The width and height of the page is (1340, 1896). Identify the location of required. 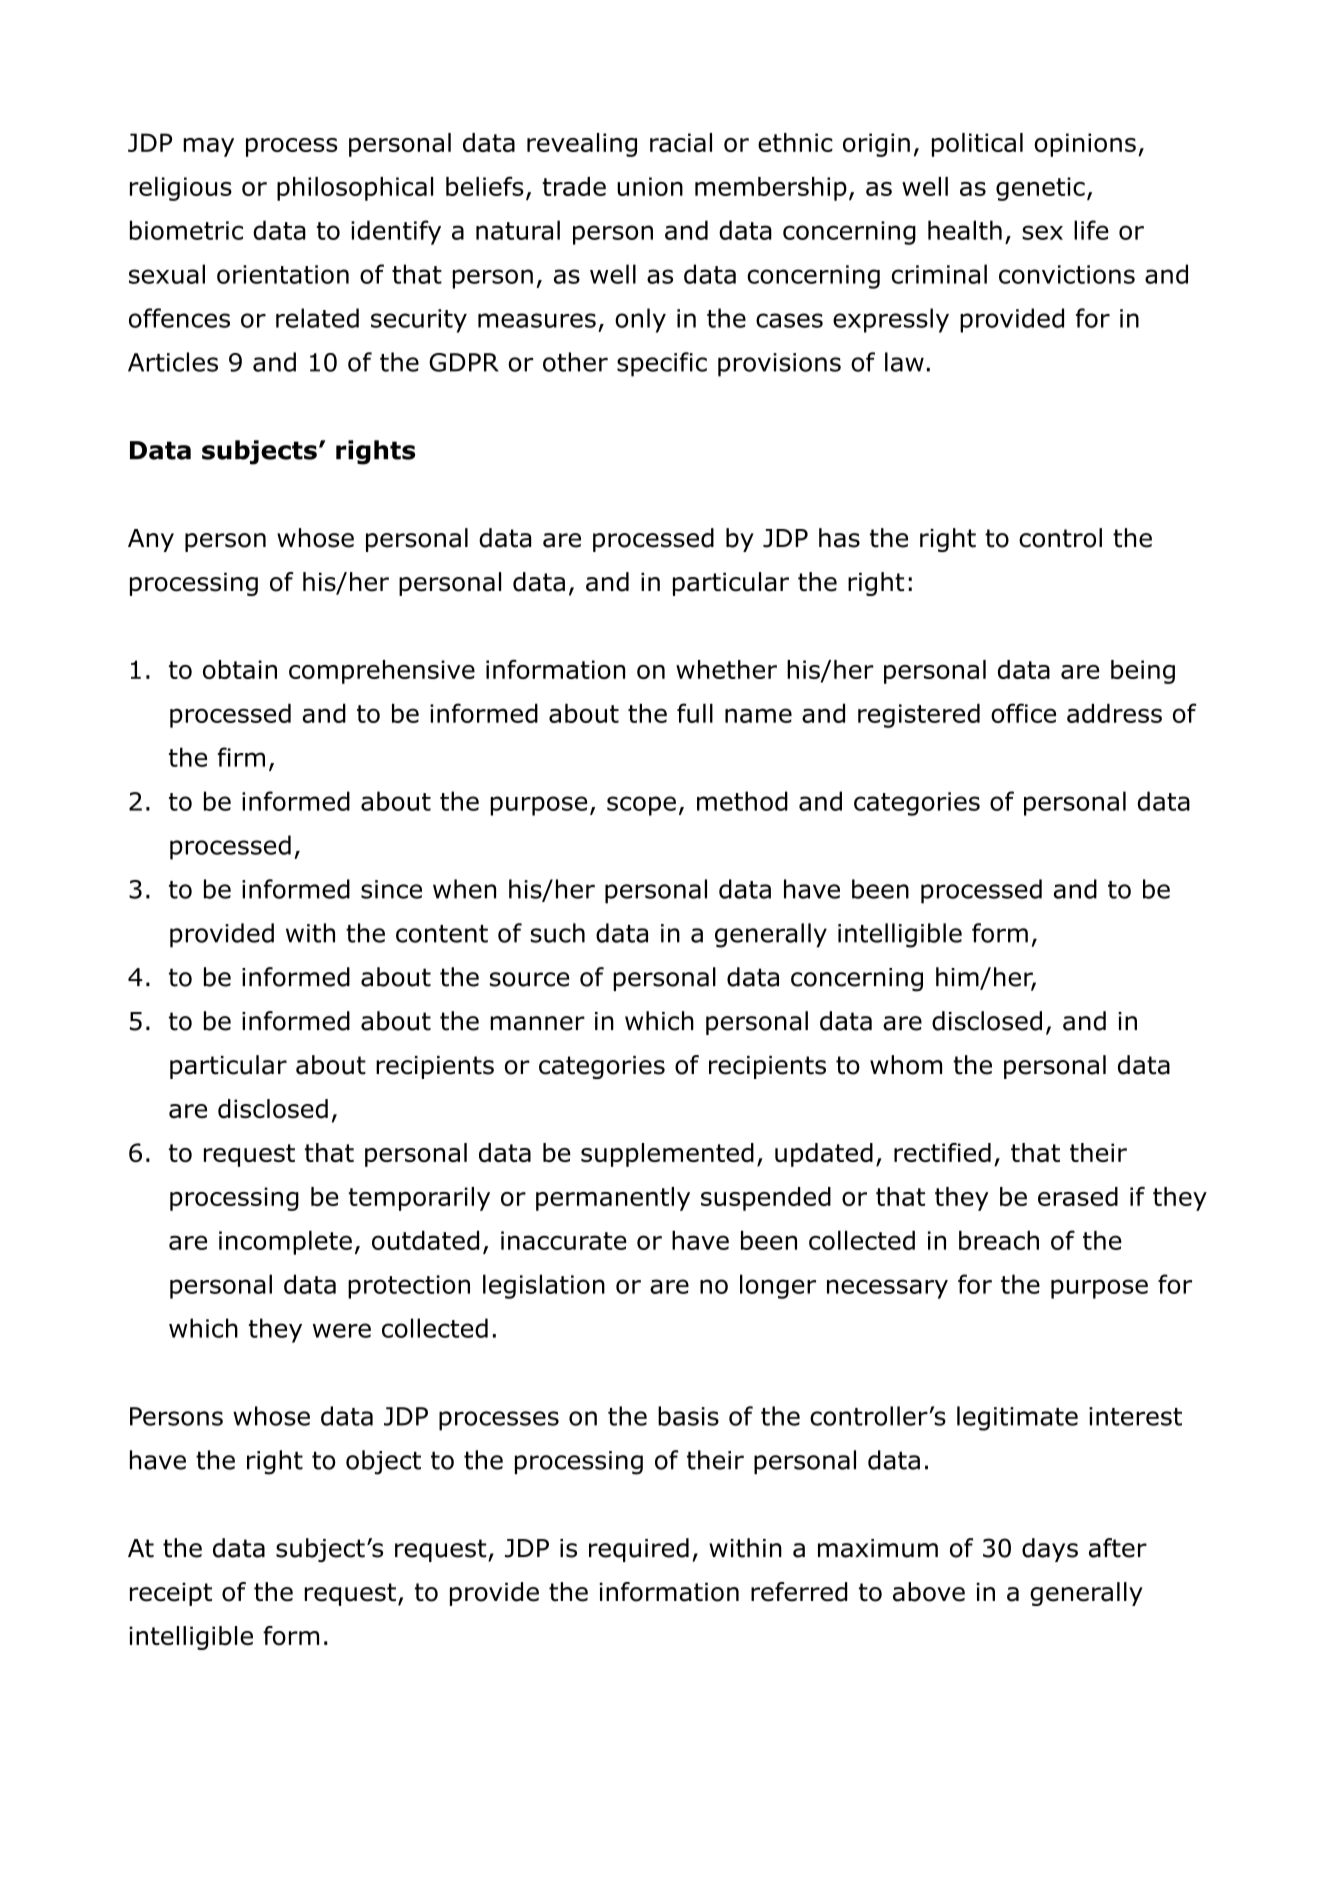
(639, 1550).
